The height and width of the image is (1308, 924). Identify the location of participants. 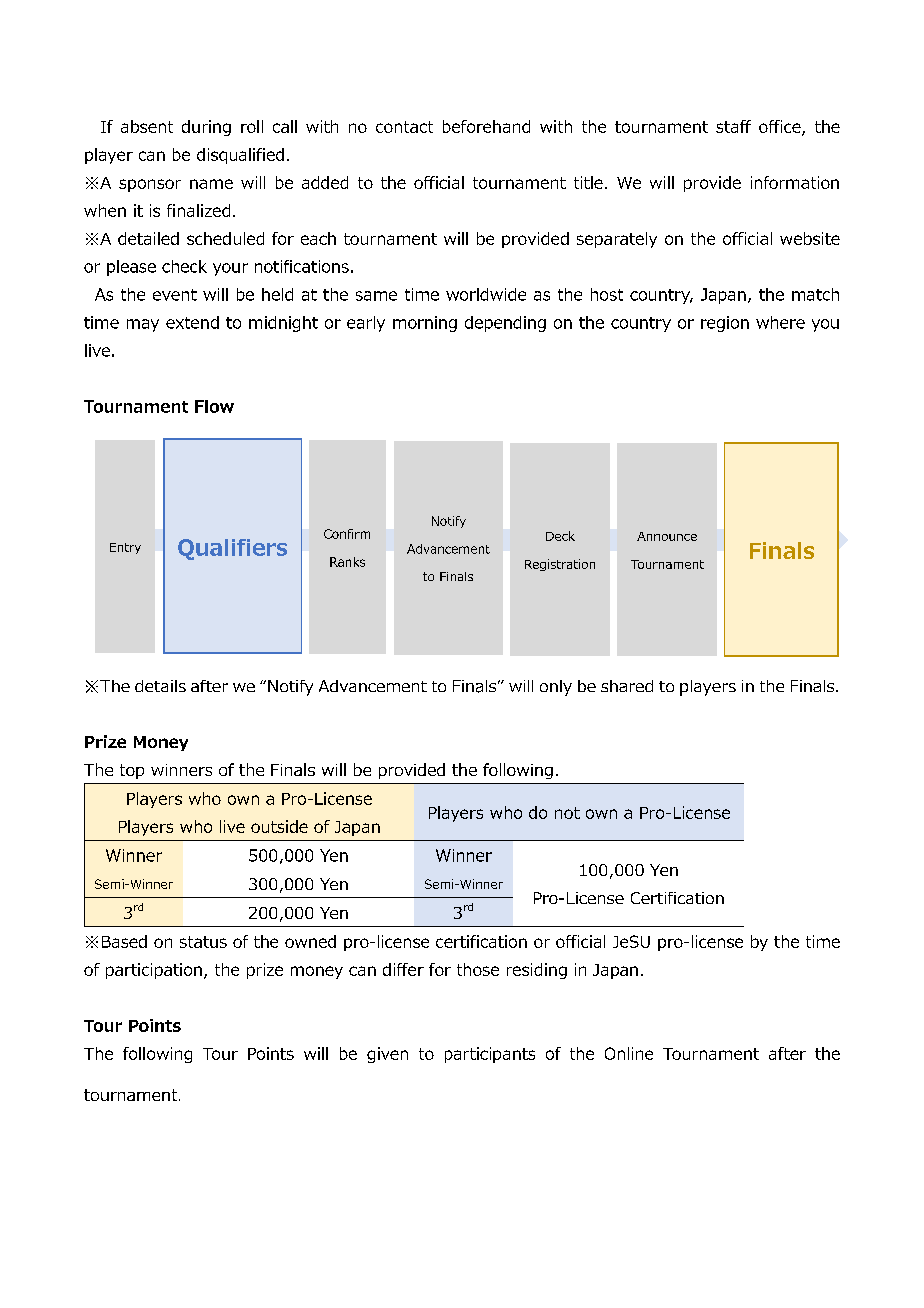
(490, 1055).
